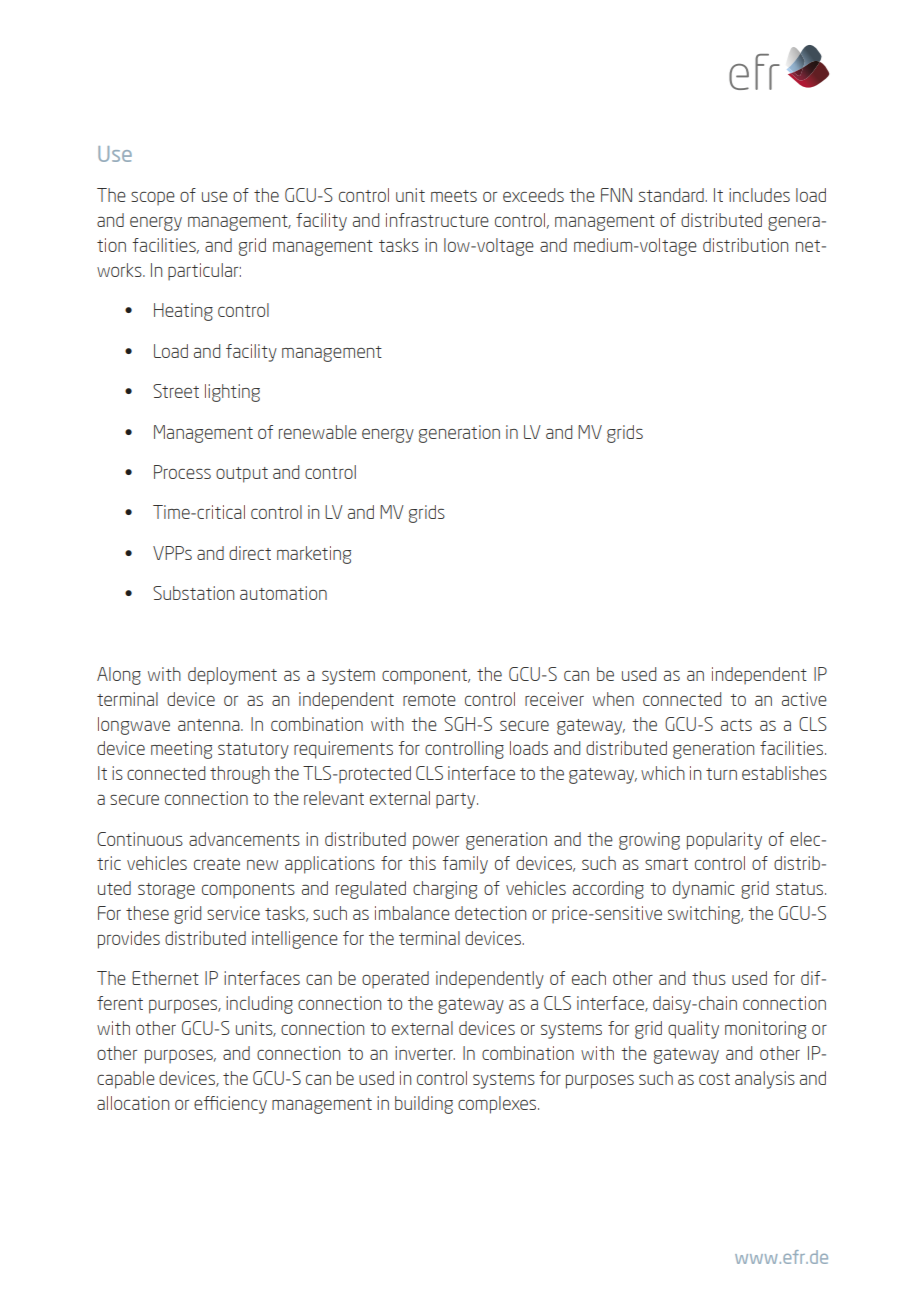 Image resolution: width=924 pixels, height=1308 pixels. Describe the element at coordinates (153, 199) in the screenshot. I see `scope` at that location.
